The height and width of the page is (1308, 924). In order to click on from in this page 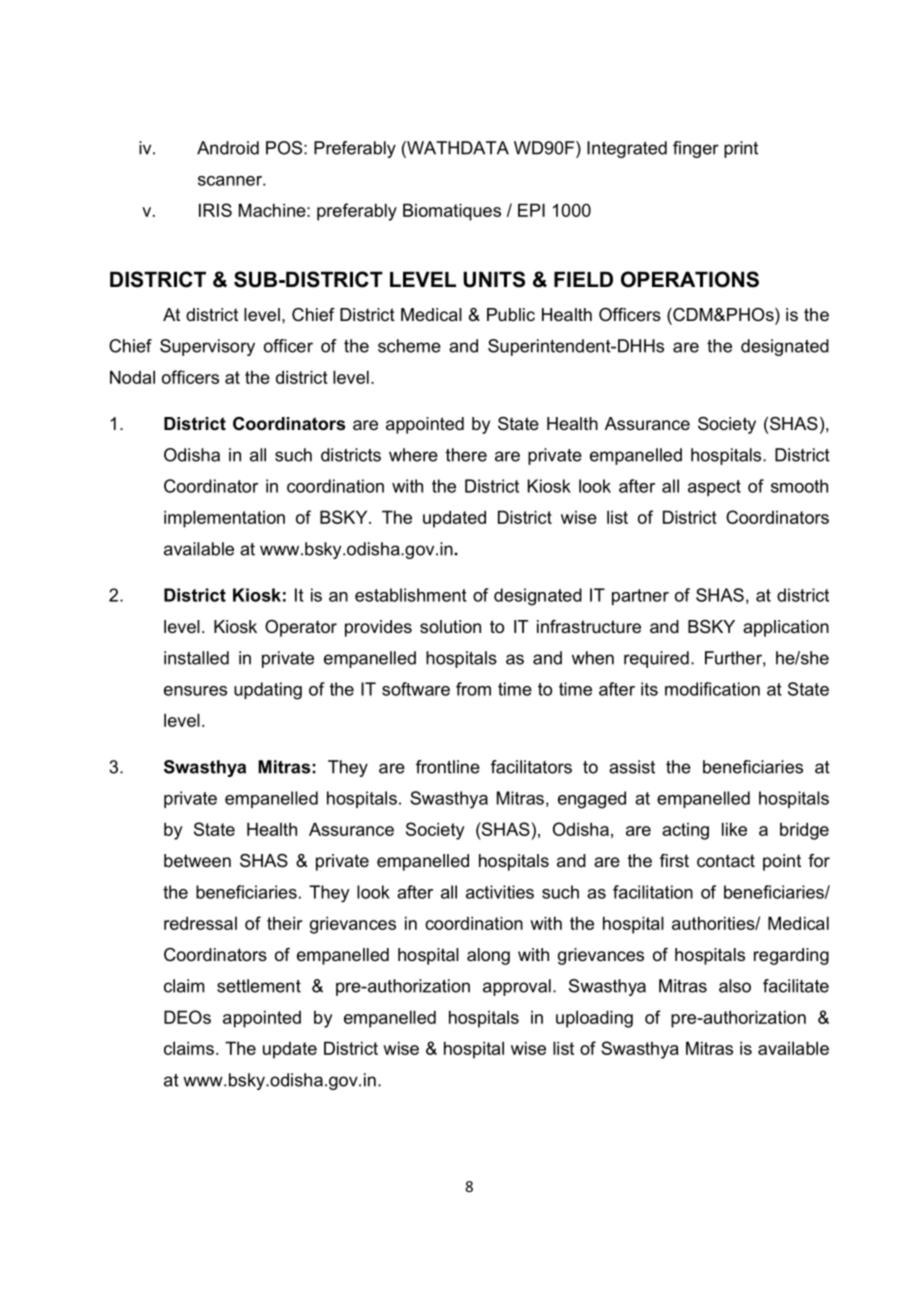, I will do `click(473, 689)`.
